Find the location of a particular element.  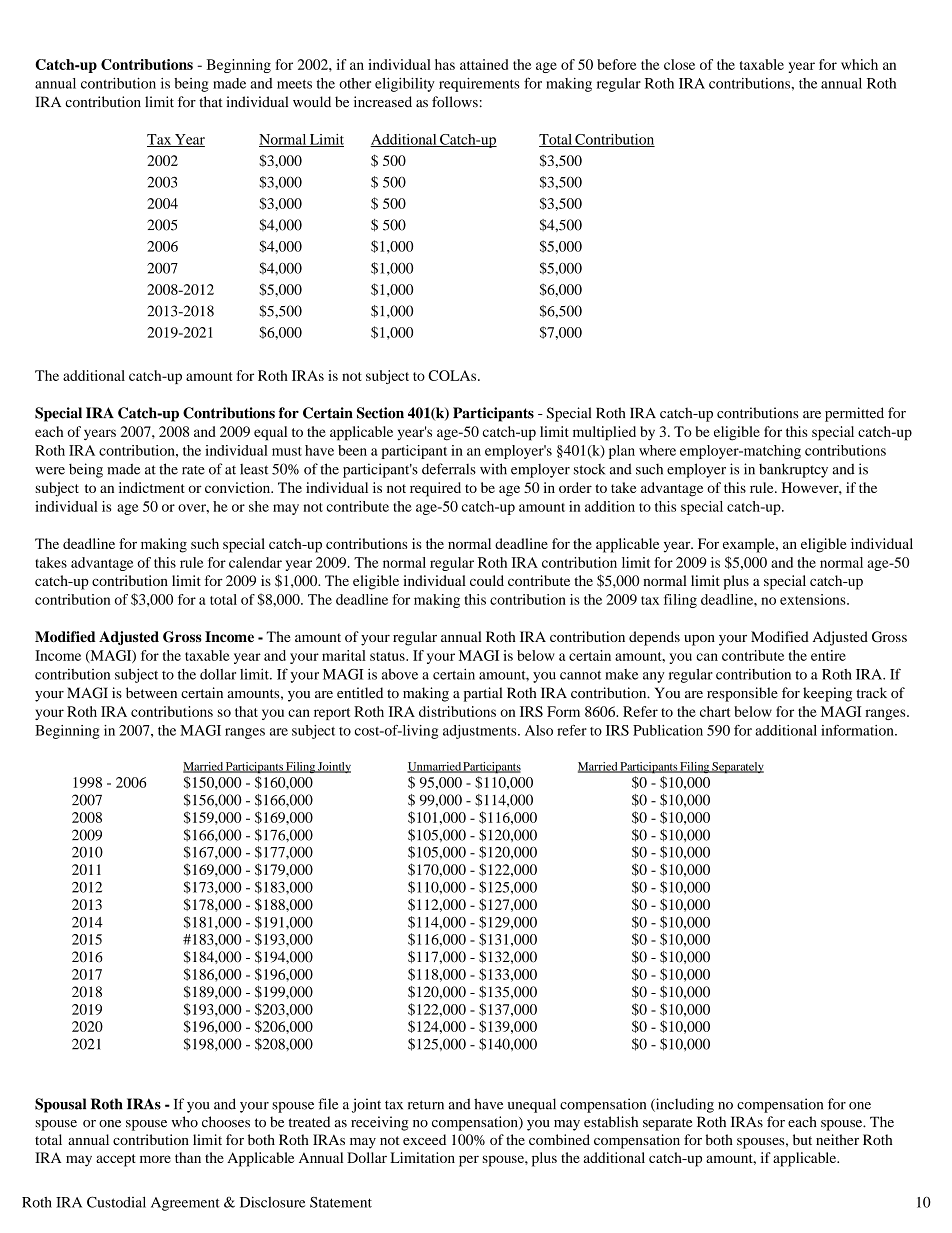

meets is located at coordinates (294, 84).
